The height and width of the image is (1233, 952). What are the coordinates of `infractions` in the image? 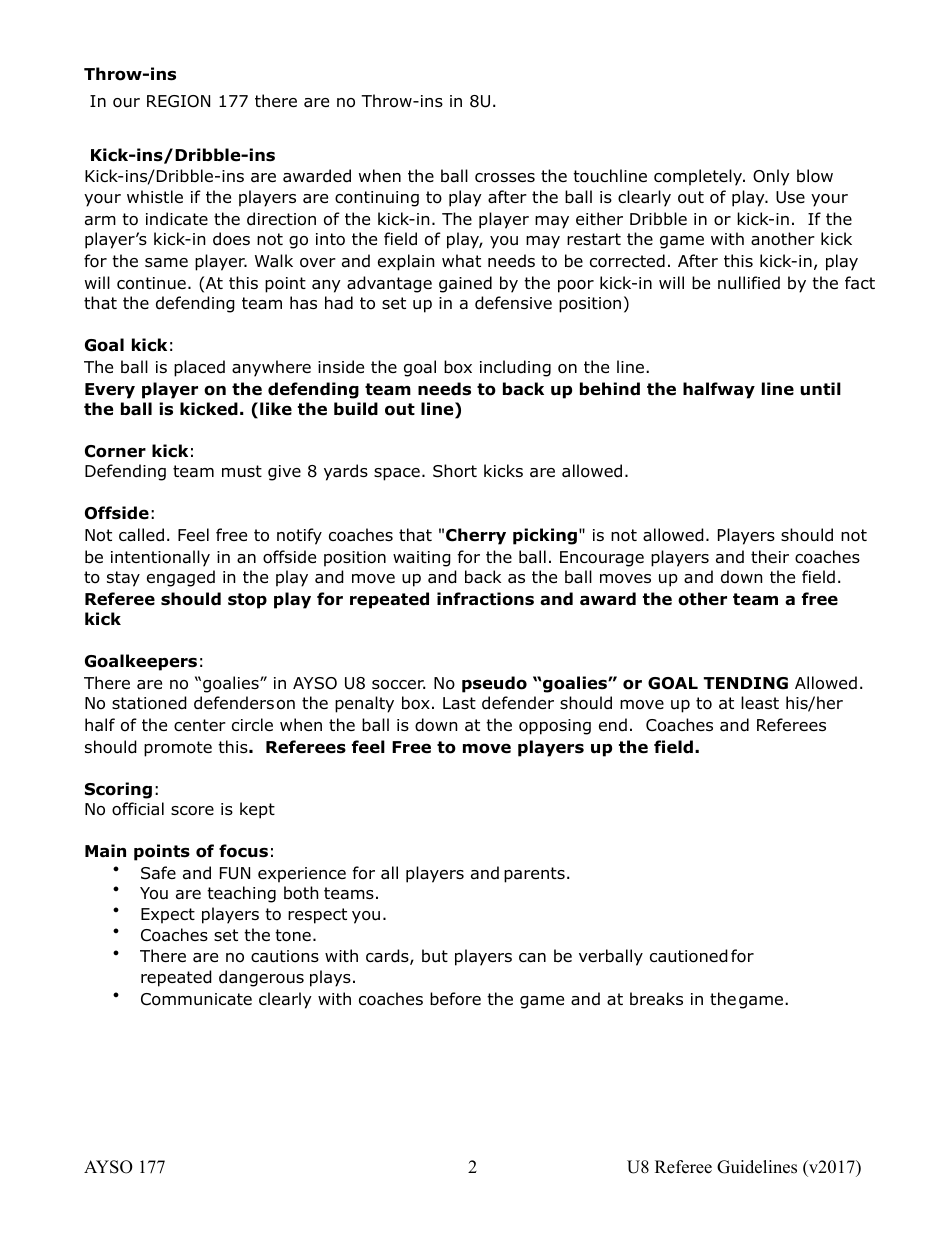 It's located at (485, 599).
